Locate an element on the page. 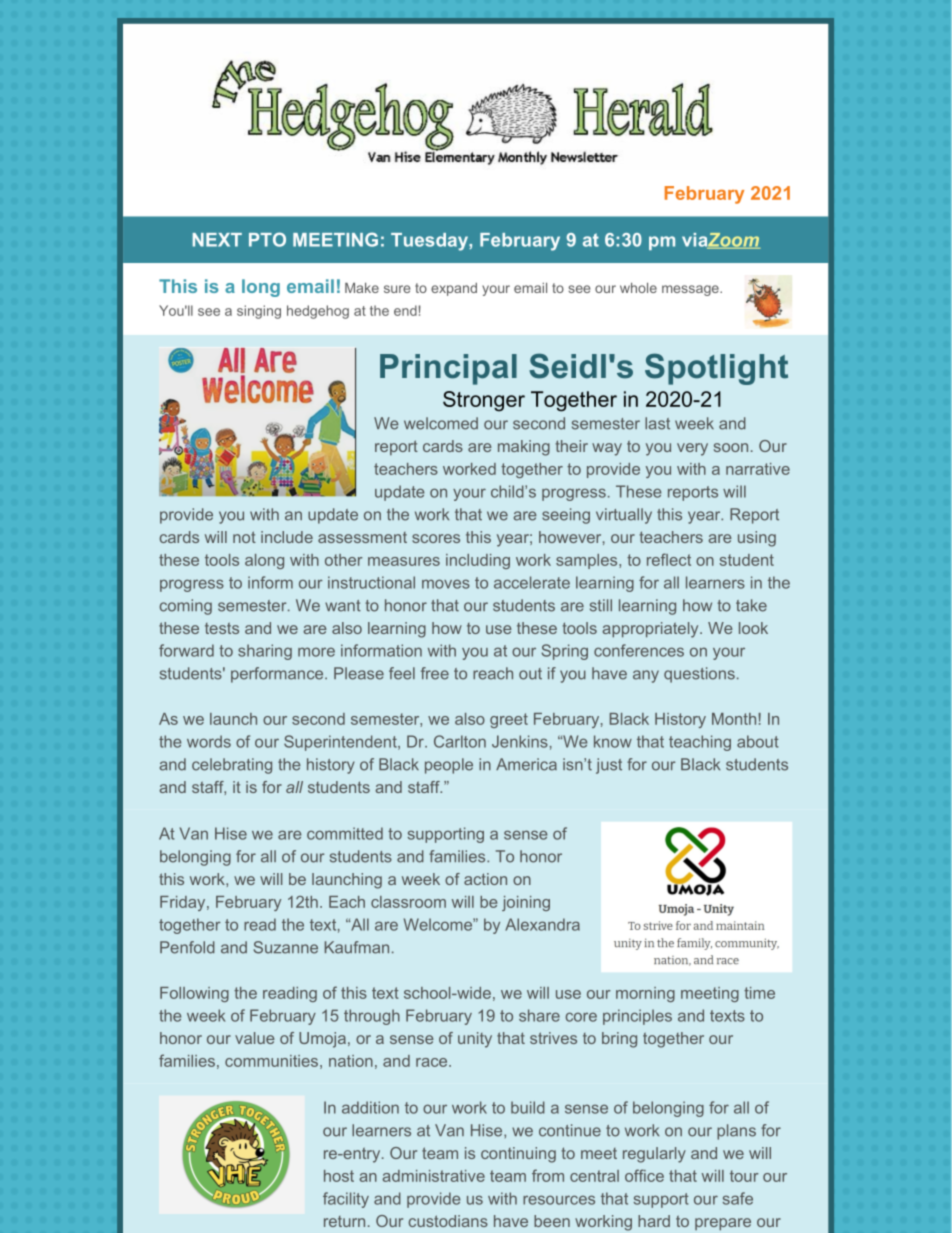  message is located at coordinates (691, 290).
